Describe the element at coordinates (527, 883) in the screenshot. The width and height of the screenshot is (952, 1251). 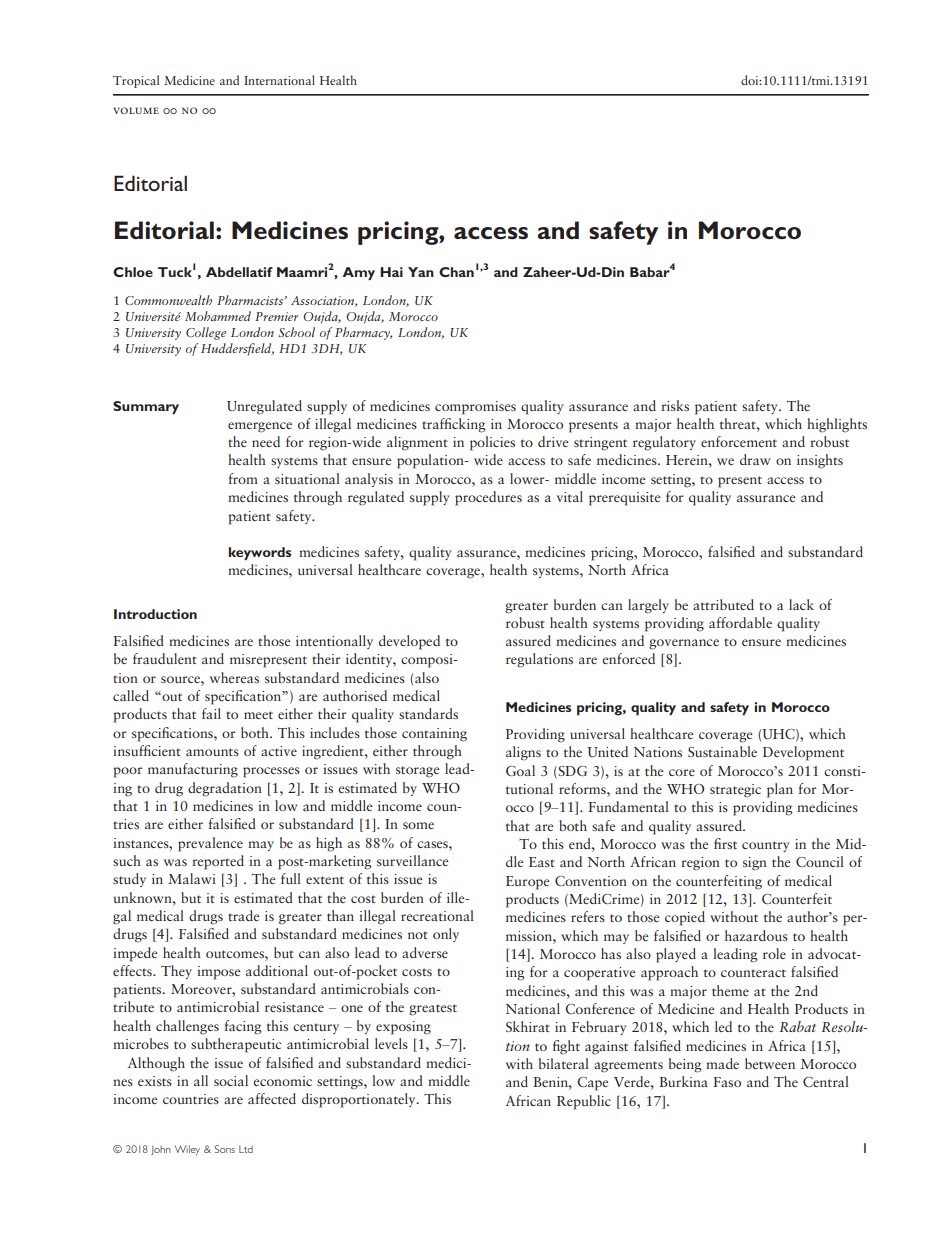
I see `Europe` at that location.
